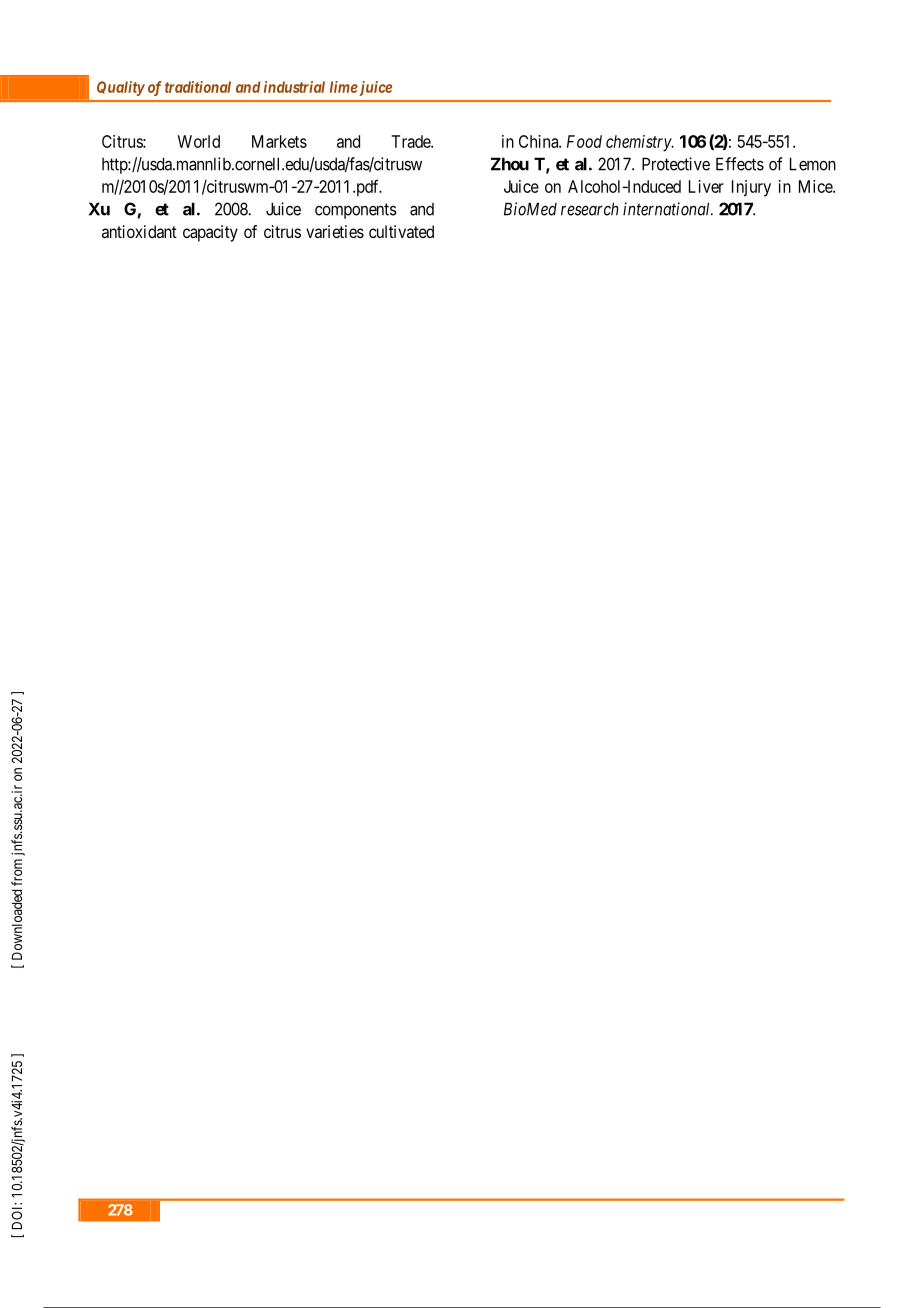  Describe the element at coordinates (401, 231) in the document. I see `cultivated` at that location.
